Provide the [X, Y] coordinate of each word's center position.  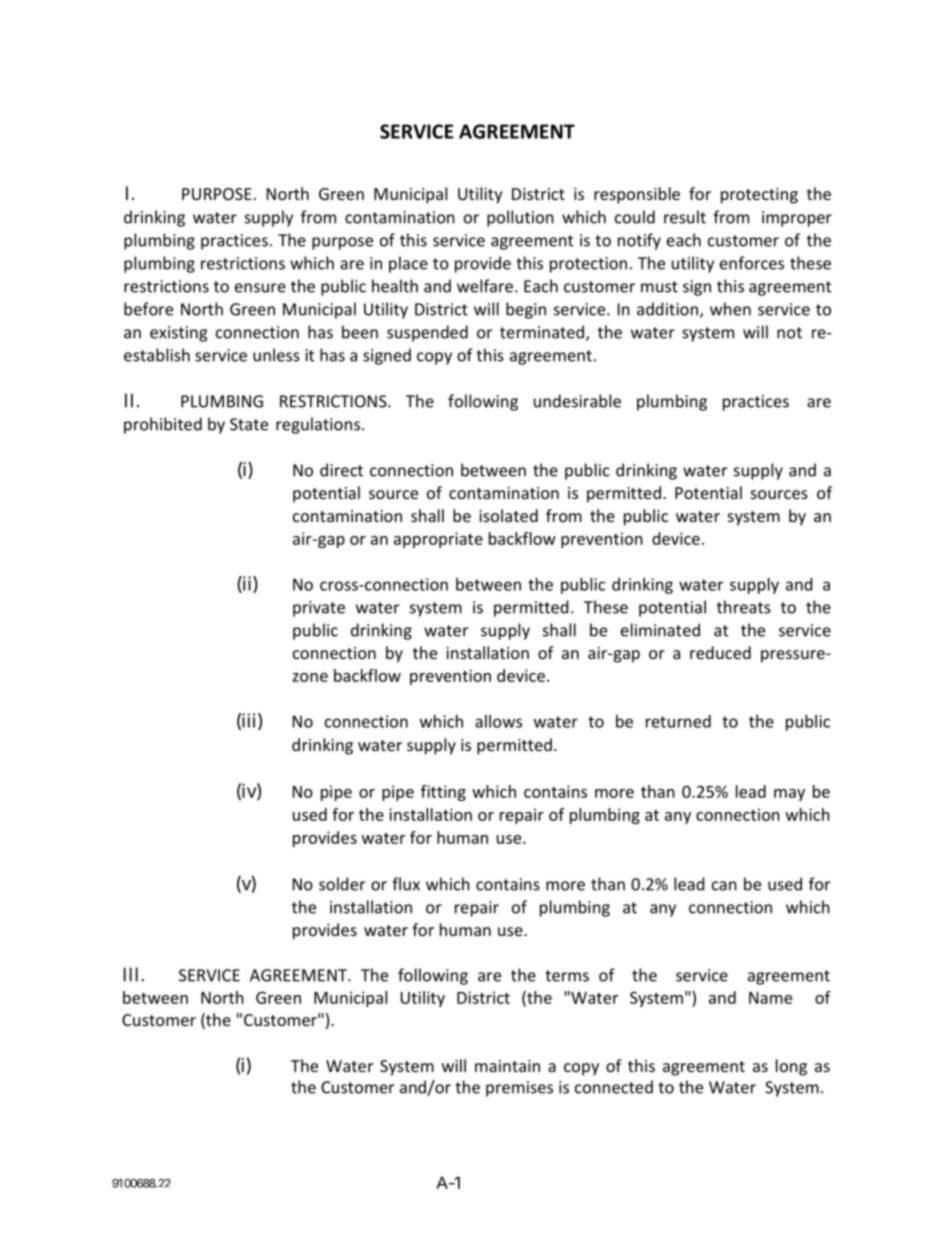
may [789, 795]
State [249, 424]
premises [519, 1089]
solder [342, 884]
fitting [443, 793]
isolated [508, 515]
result [685, 217]
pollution [520, 218]
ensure [260, 288]
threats [744, 607]
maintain [507, 1066]
